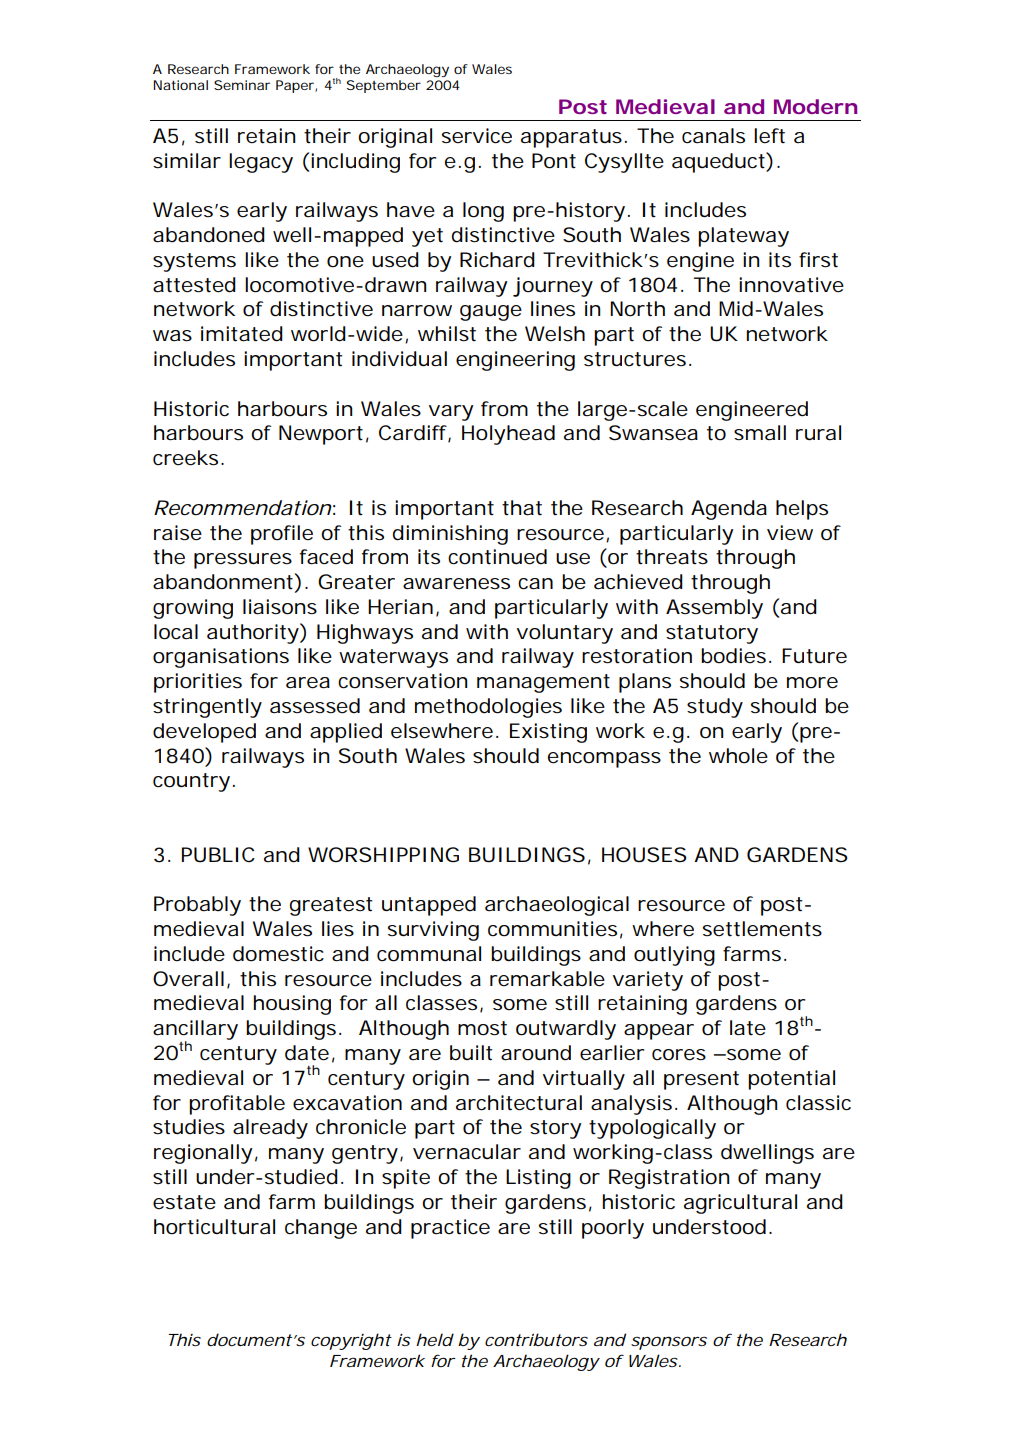 Image resolution: width=1011 pixels, height=1431 pixels. I want to click on sponsors, so click(669, 1343).
